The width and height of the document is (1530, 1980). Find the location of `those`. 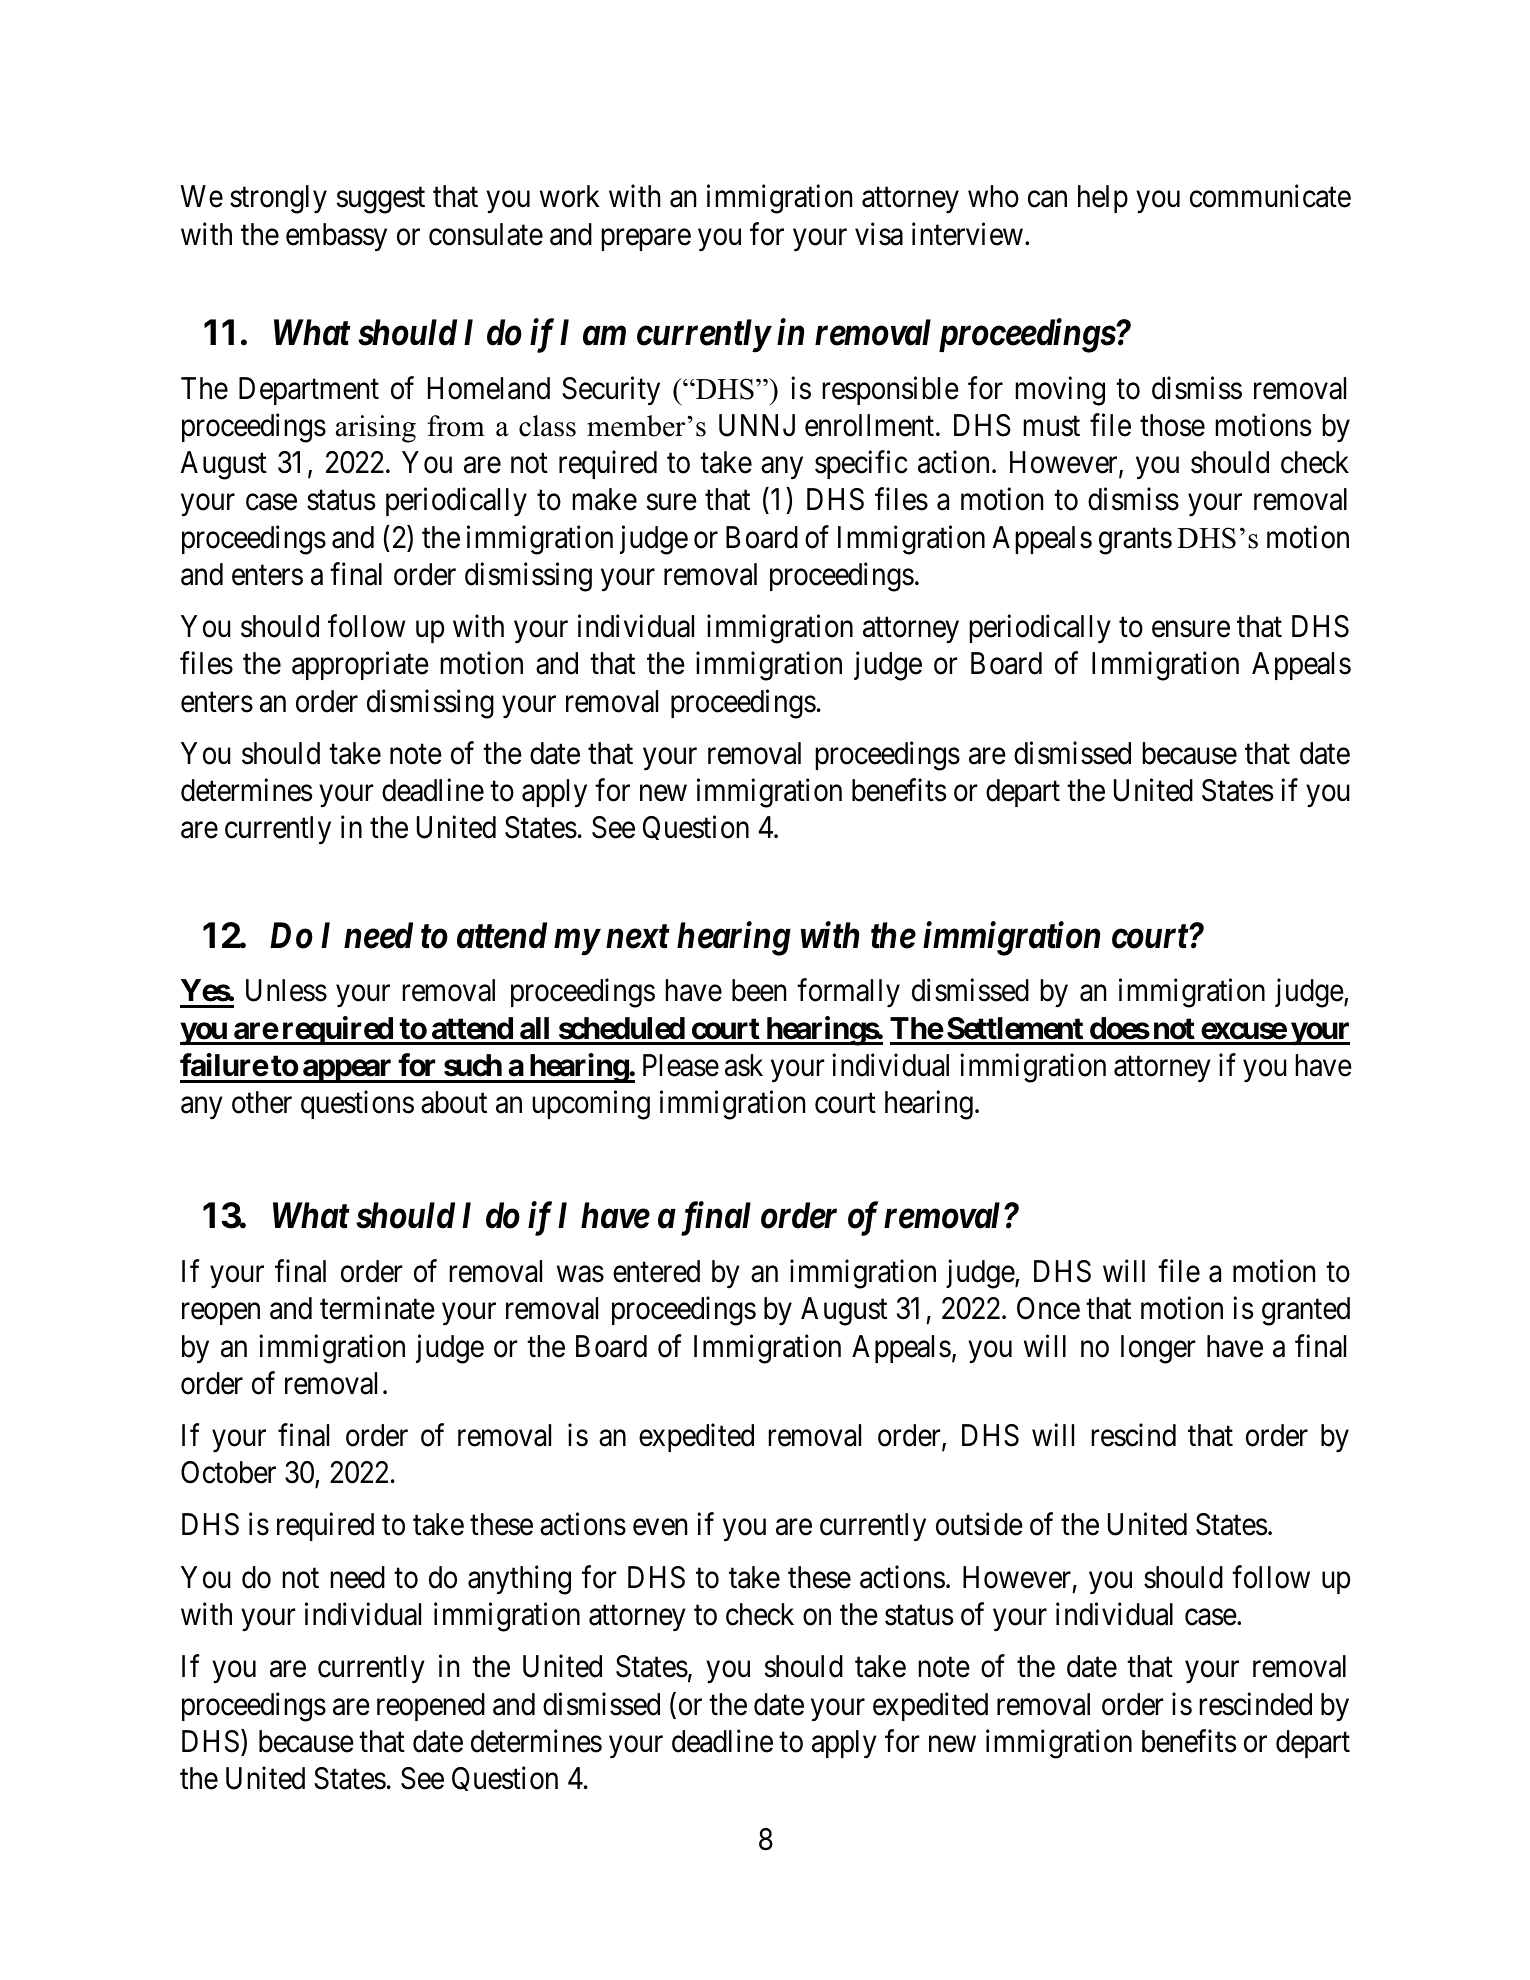

those is located at coordinates (1172, 425).
